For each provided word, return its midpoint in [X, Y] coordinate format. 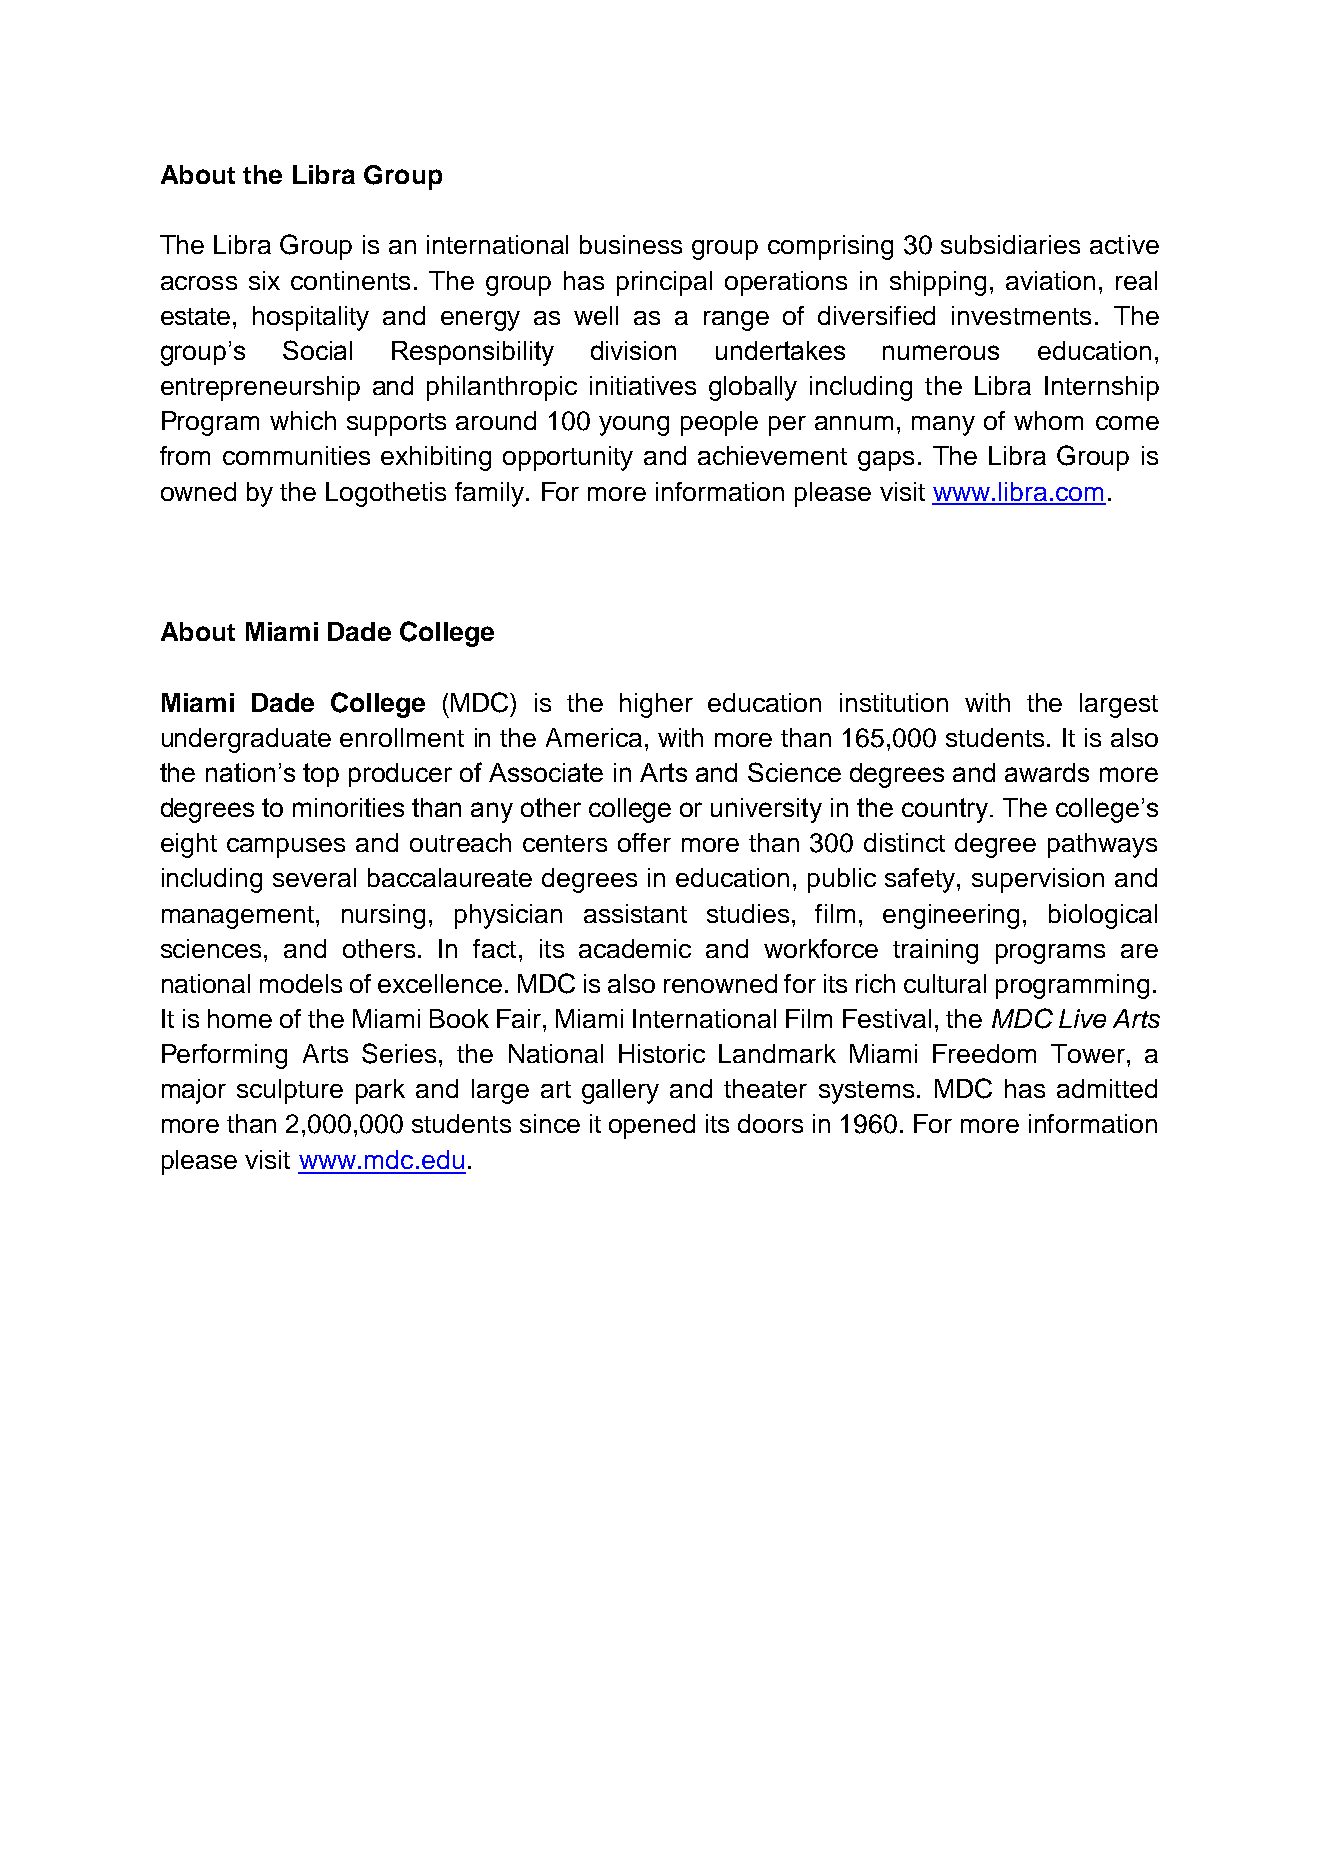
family [491, 494]
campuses [286, 848]
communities [296, 455]
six [264, 280]
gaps [886, 461]
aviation [1050, 280]
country [946, 810]
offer [644, 842]
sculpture [290, 1091]
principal [664, 283]
